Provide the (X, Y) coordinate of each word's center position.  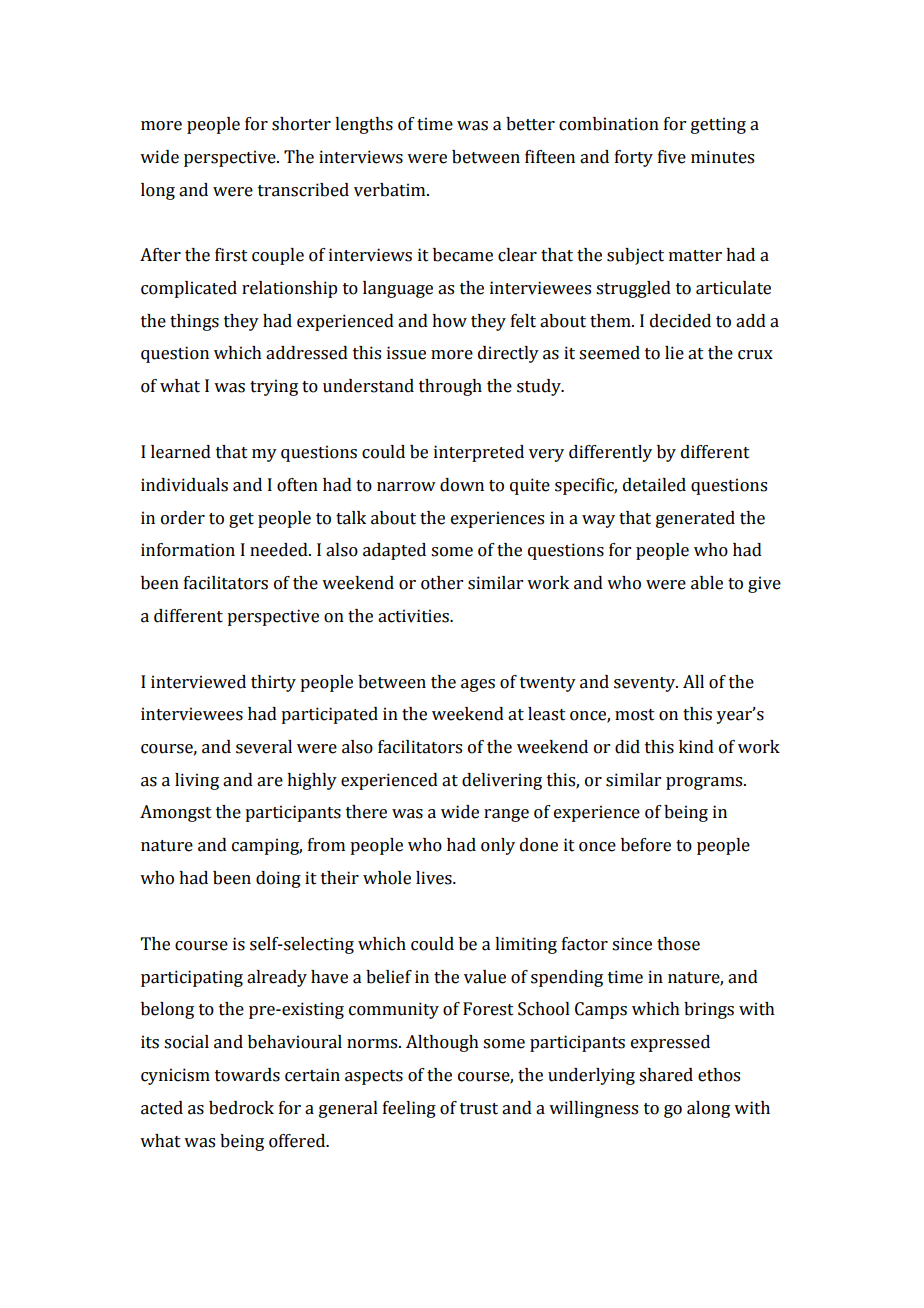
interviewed (198, 682)
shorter (301, 124)
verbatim (391, 190)
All (693, 681)
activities (414, 616)
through (450, 387)
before (646, 845)
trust (479, 1109)
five (672, 157)
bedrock (241, 1108)
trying (274, 387)
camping (267, 846)
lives (435, 878)
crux (755, 355)
